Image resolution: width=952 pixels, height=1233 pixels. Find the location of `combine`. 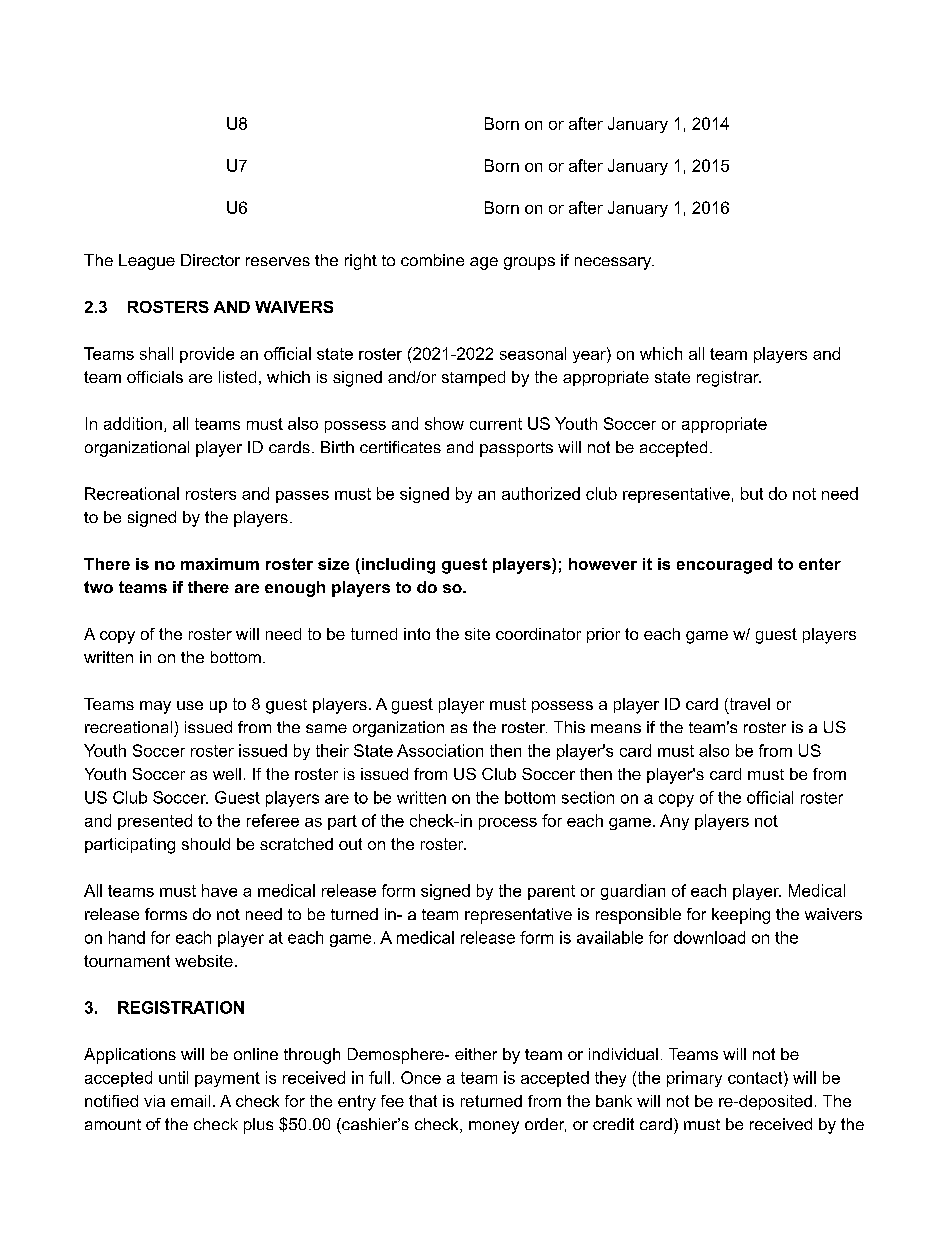

combine is located at coordinates (432, 260).
